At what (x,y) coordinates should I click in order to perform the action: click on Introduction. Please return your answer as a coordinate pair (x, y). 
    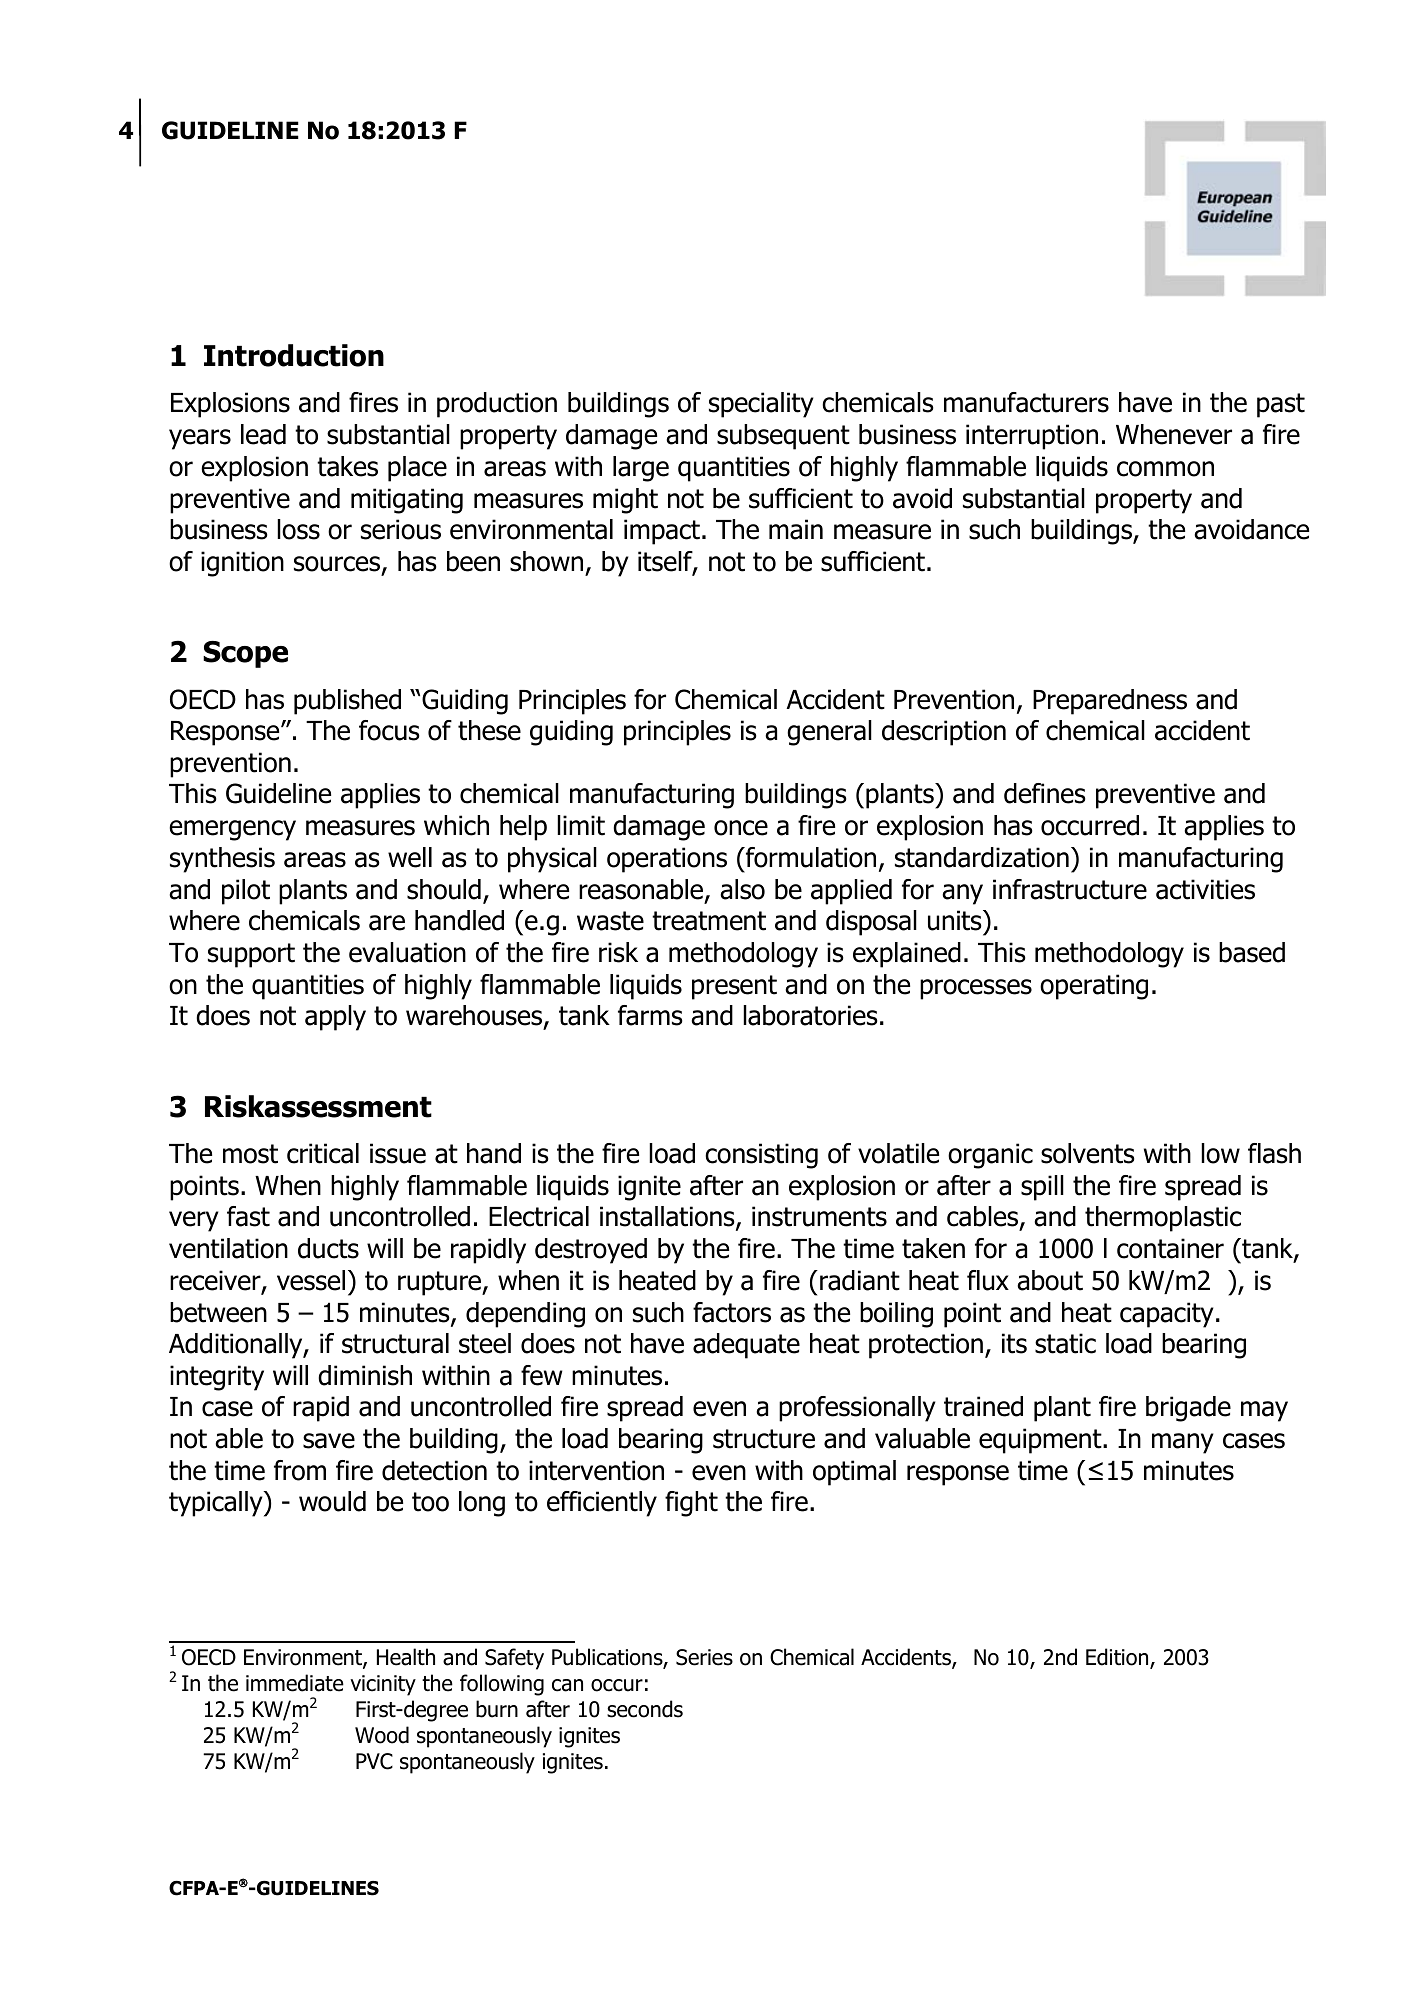
    Looking at the image, I should click on (294, 355).
